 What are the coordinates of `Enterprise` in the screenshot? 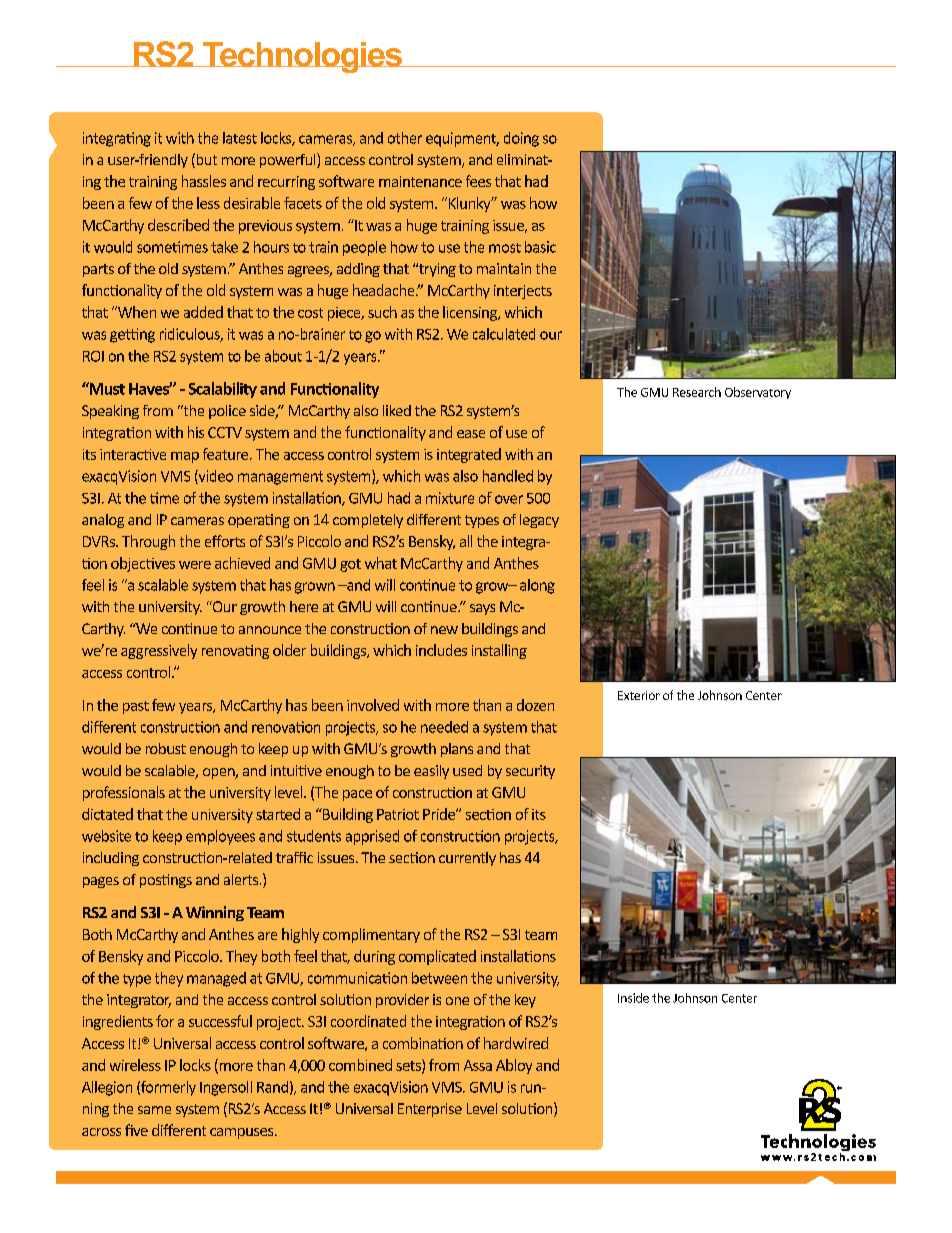 It's located at (430, 1110).
